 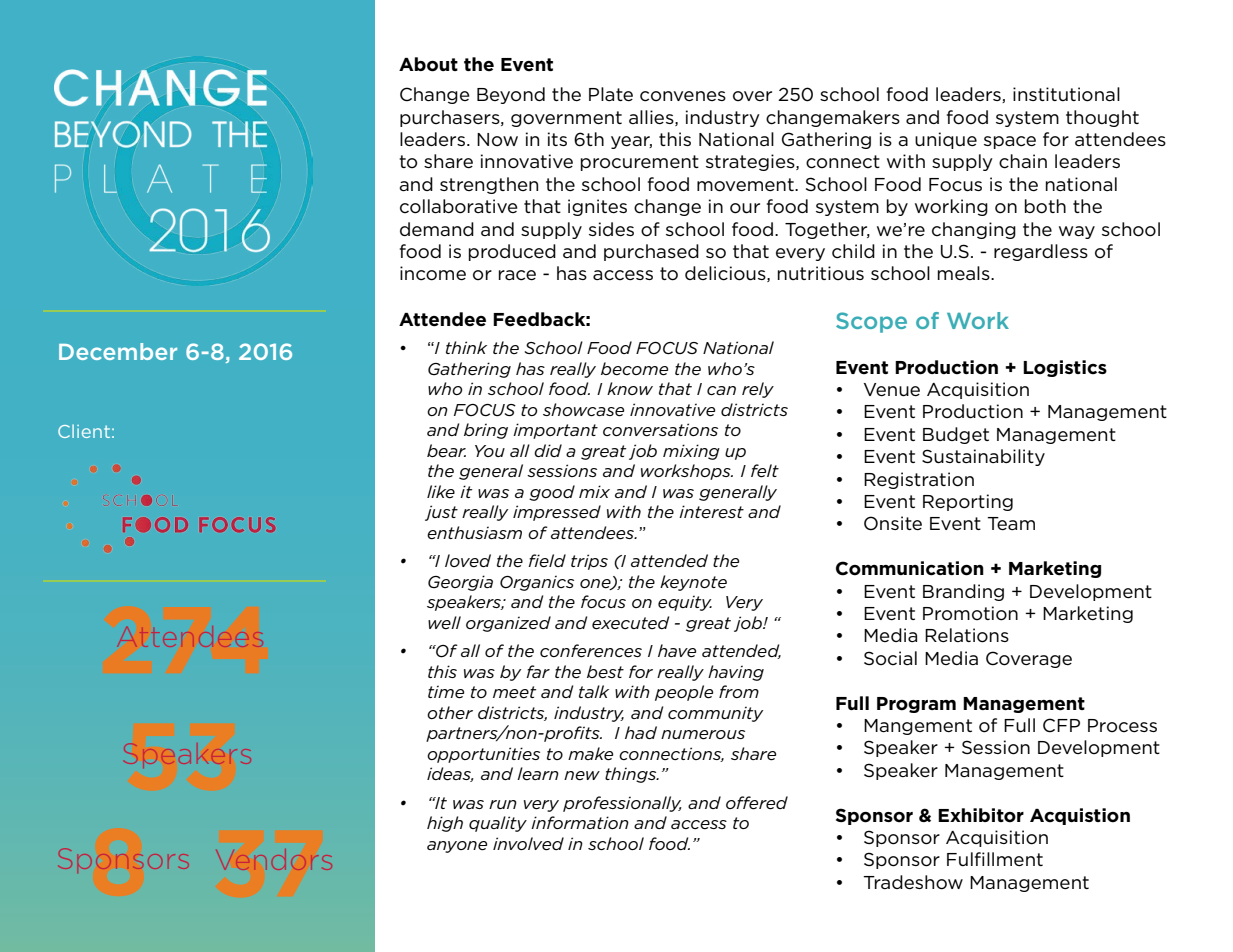 I want to click on Plate, so click(x=611, y=94).
